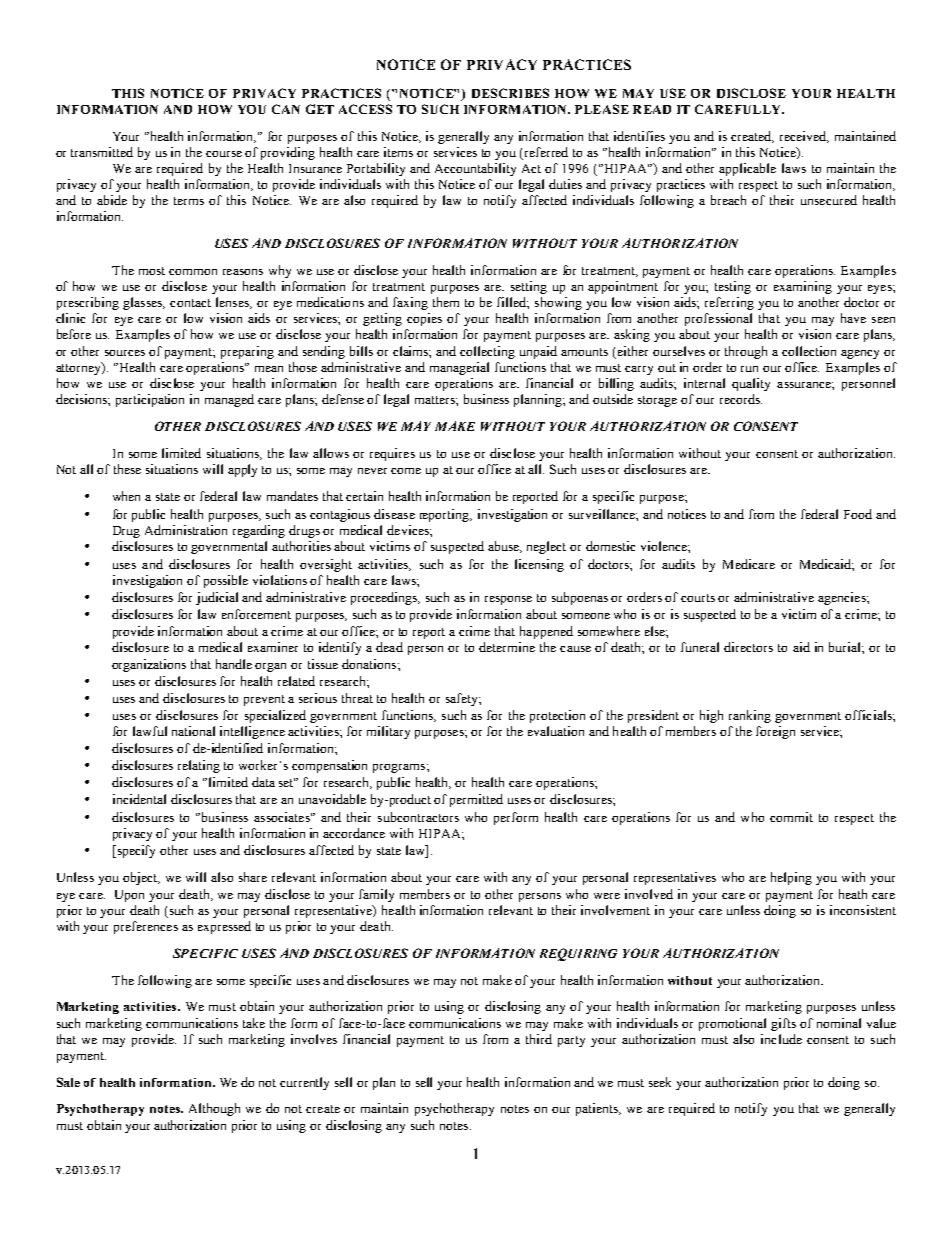 The image size is (952, 1233). Describe the element at coordinates (747, 169) in the page. I see `applicable` at that location.
